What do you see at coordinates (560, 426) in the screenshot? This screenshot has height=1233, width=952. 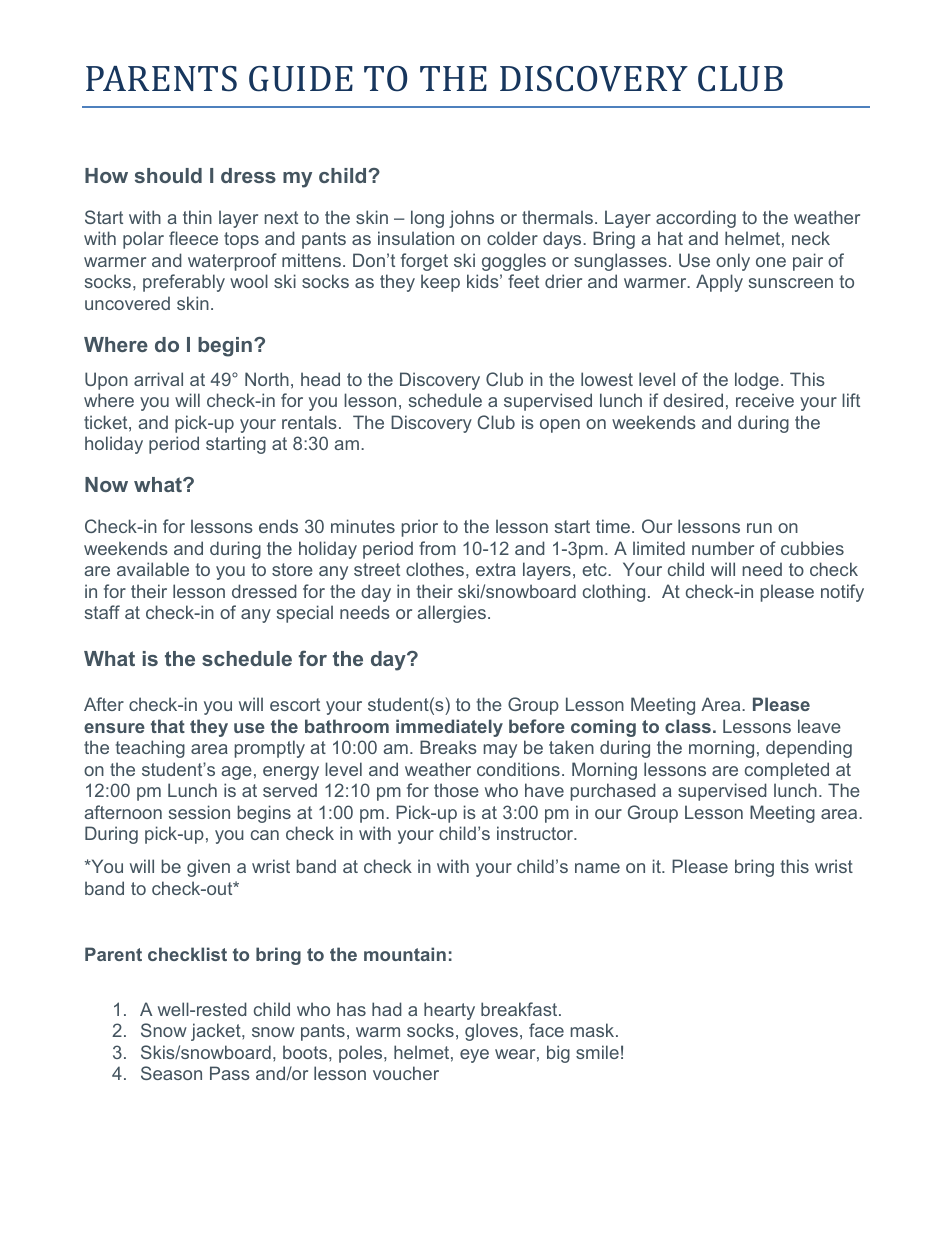 I see `open` at bounding box center [560, 426].
